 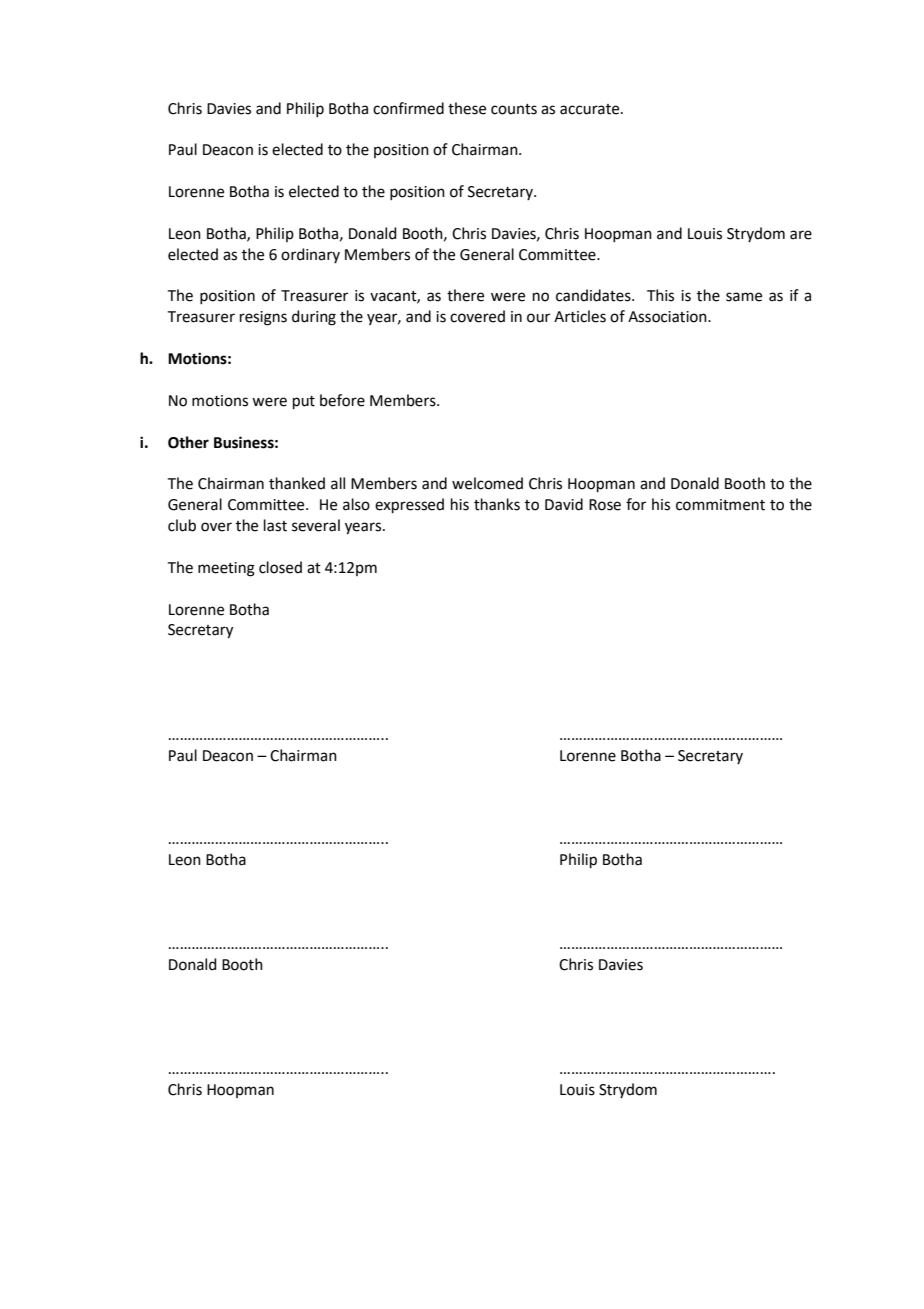 What do you see at coordinates (514, 109) in the document?
I see `counts` at bounding box center [514, 109].
